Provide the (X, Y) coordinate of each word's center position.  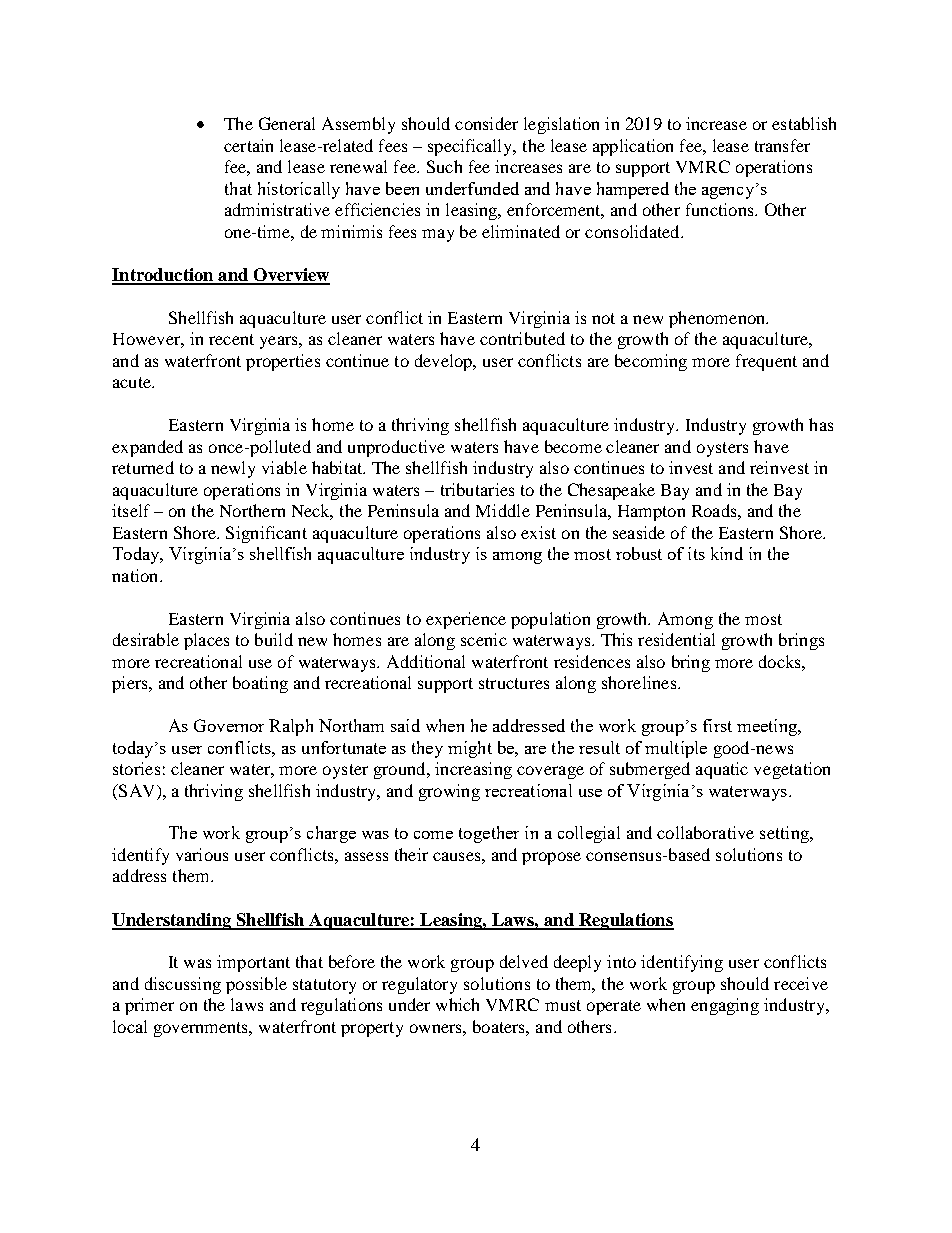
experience (466, 620)
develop (444, 362)
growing (449, 792)
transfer (782, 145)
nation (136, 575)
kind (727, 553)
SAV (137, 790)
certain (248, 145)
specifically (471, 147)
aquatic (722, 770)
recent (231, 339)
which (457, 1004)
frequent (766, 362)
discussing (183, 985)
